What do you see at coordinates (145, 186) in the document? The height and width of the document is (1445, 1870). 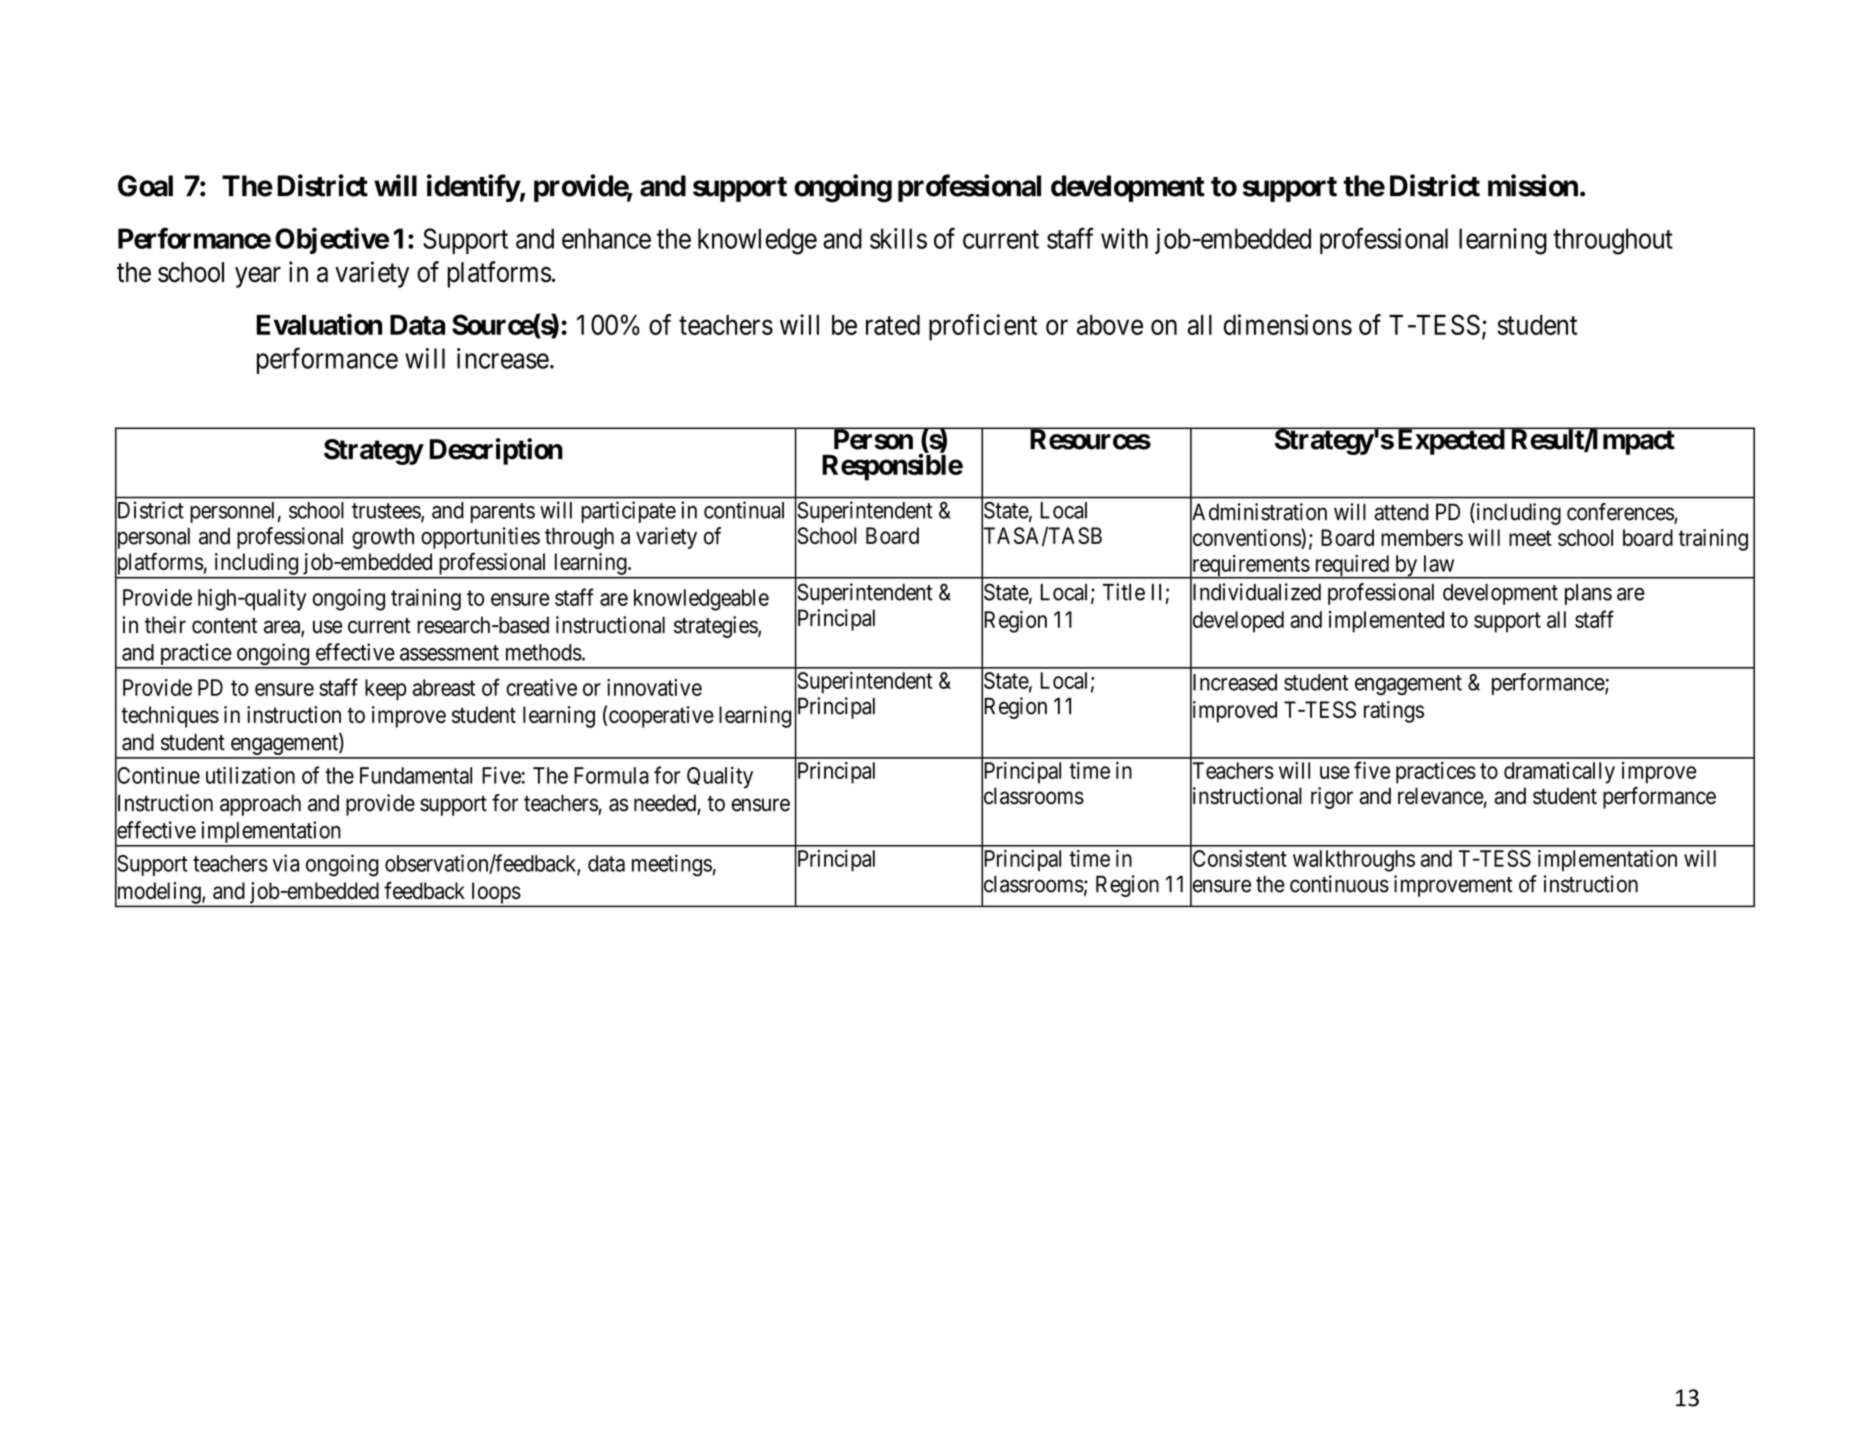 I see `Goal` at bounding box center [145, 186].
